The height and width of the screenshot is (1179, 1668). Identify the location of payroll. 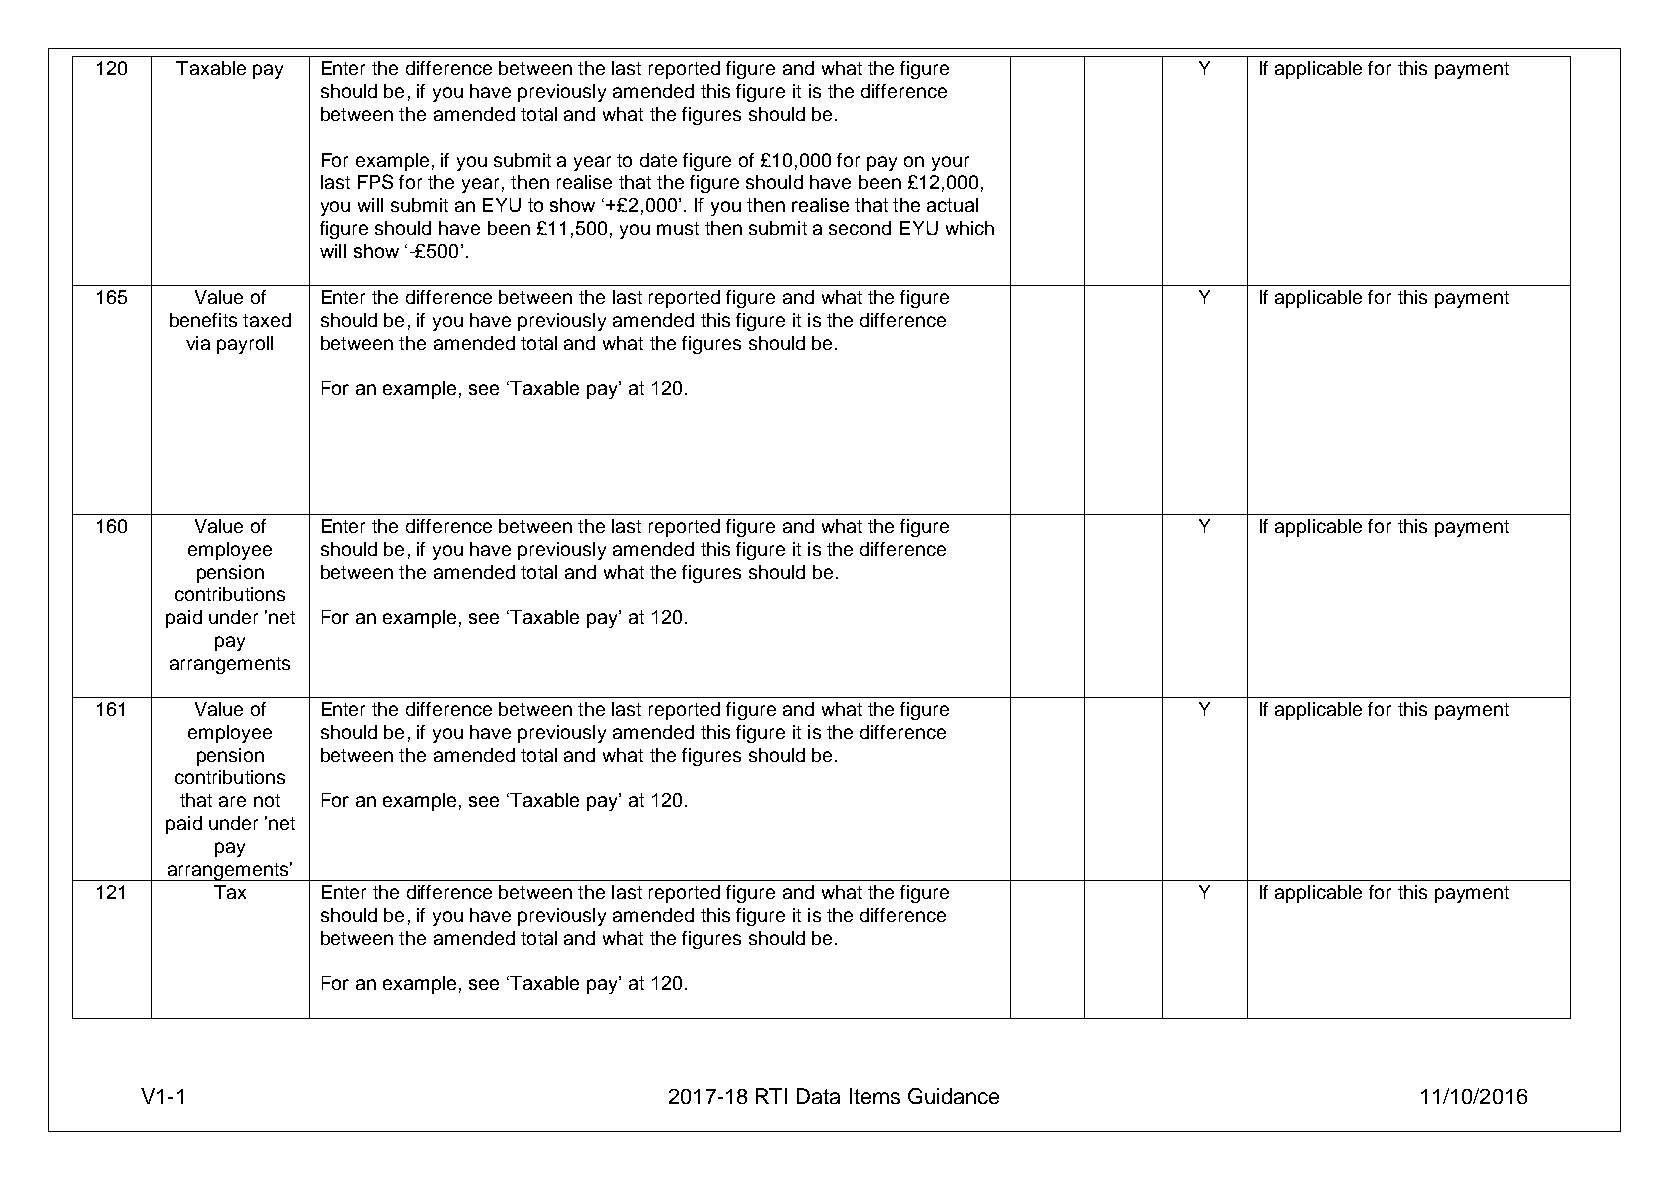
(245, 345).
